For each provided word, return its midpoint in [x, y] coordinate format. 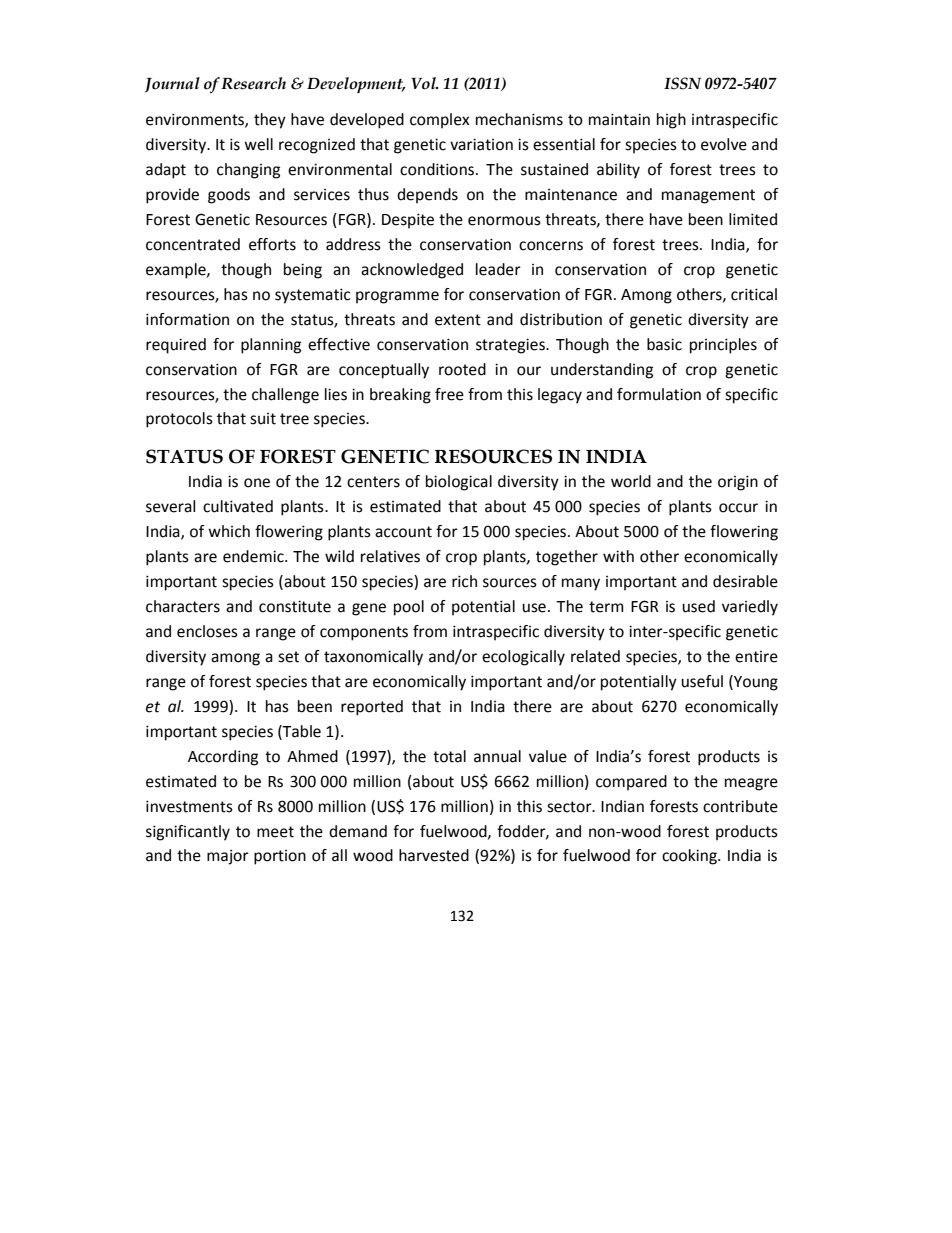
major [228, 857]
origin [738, 483]
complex [439, 121]
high [671, 121]
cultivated [238, 506]
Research [253, 83]
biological [459, 483]
